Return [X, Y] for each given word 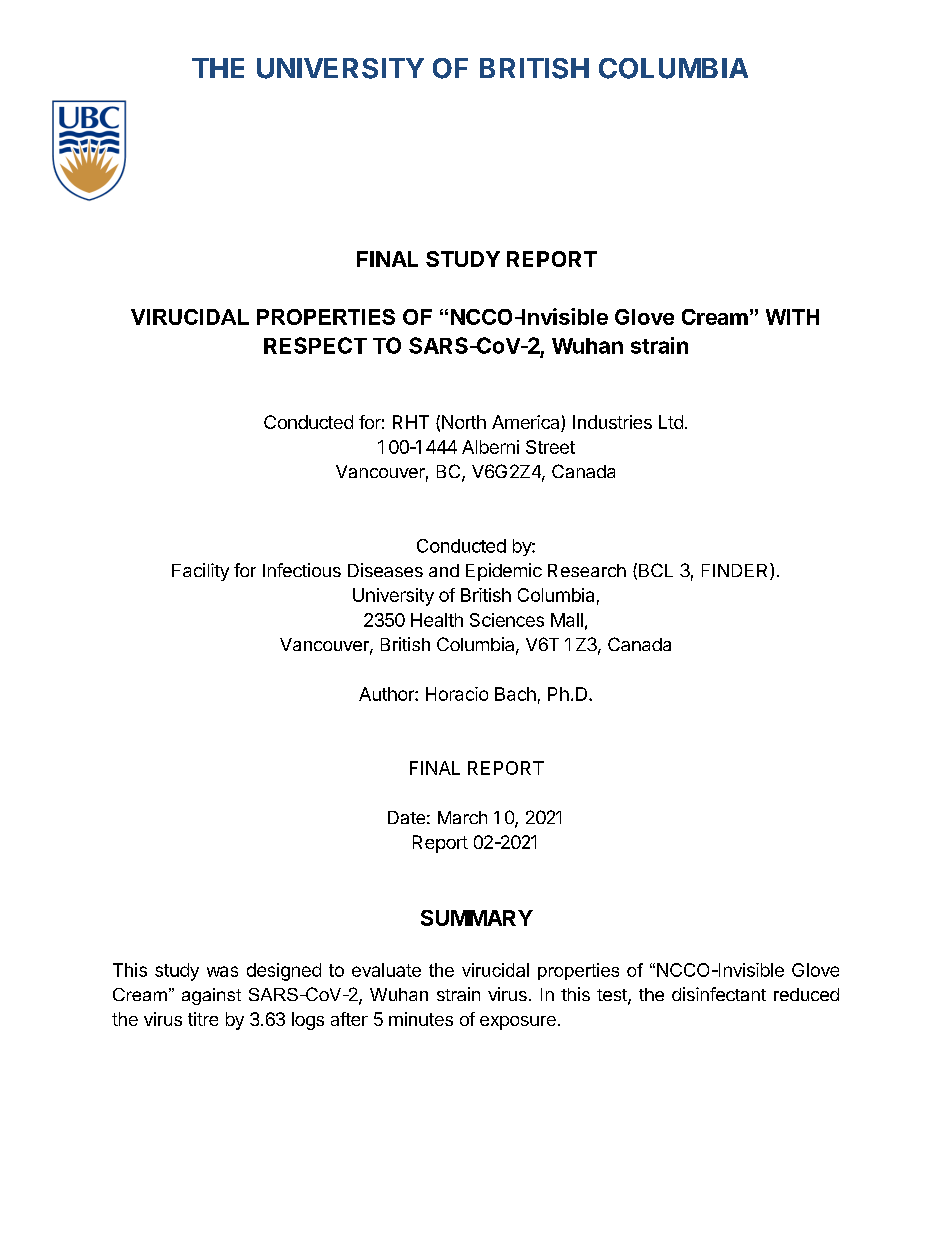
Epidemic [504, 572]
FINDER [736, 571]
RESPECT [315, 345]
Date [406, 817]
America [527, 423]
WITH [792, 317]
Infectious [302, 570]
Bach [515, 694]
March [462, 817]
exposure [518, 1023]
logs [308, 1021]
